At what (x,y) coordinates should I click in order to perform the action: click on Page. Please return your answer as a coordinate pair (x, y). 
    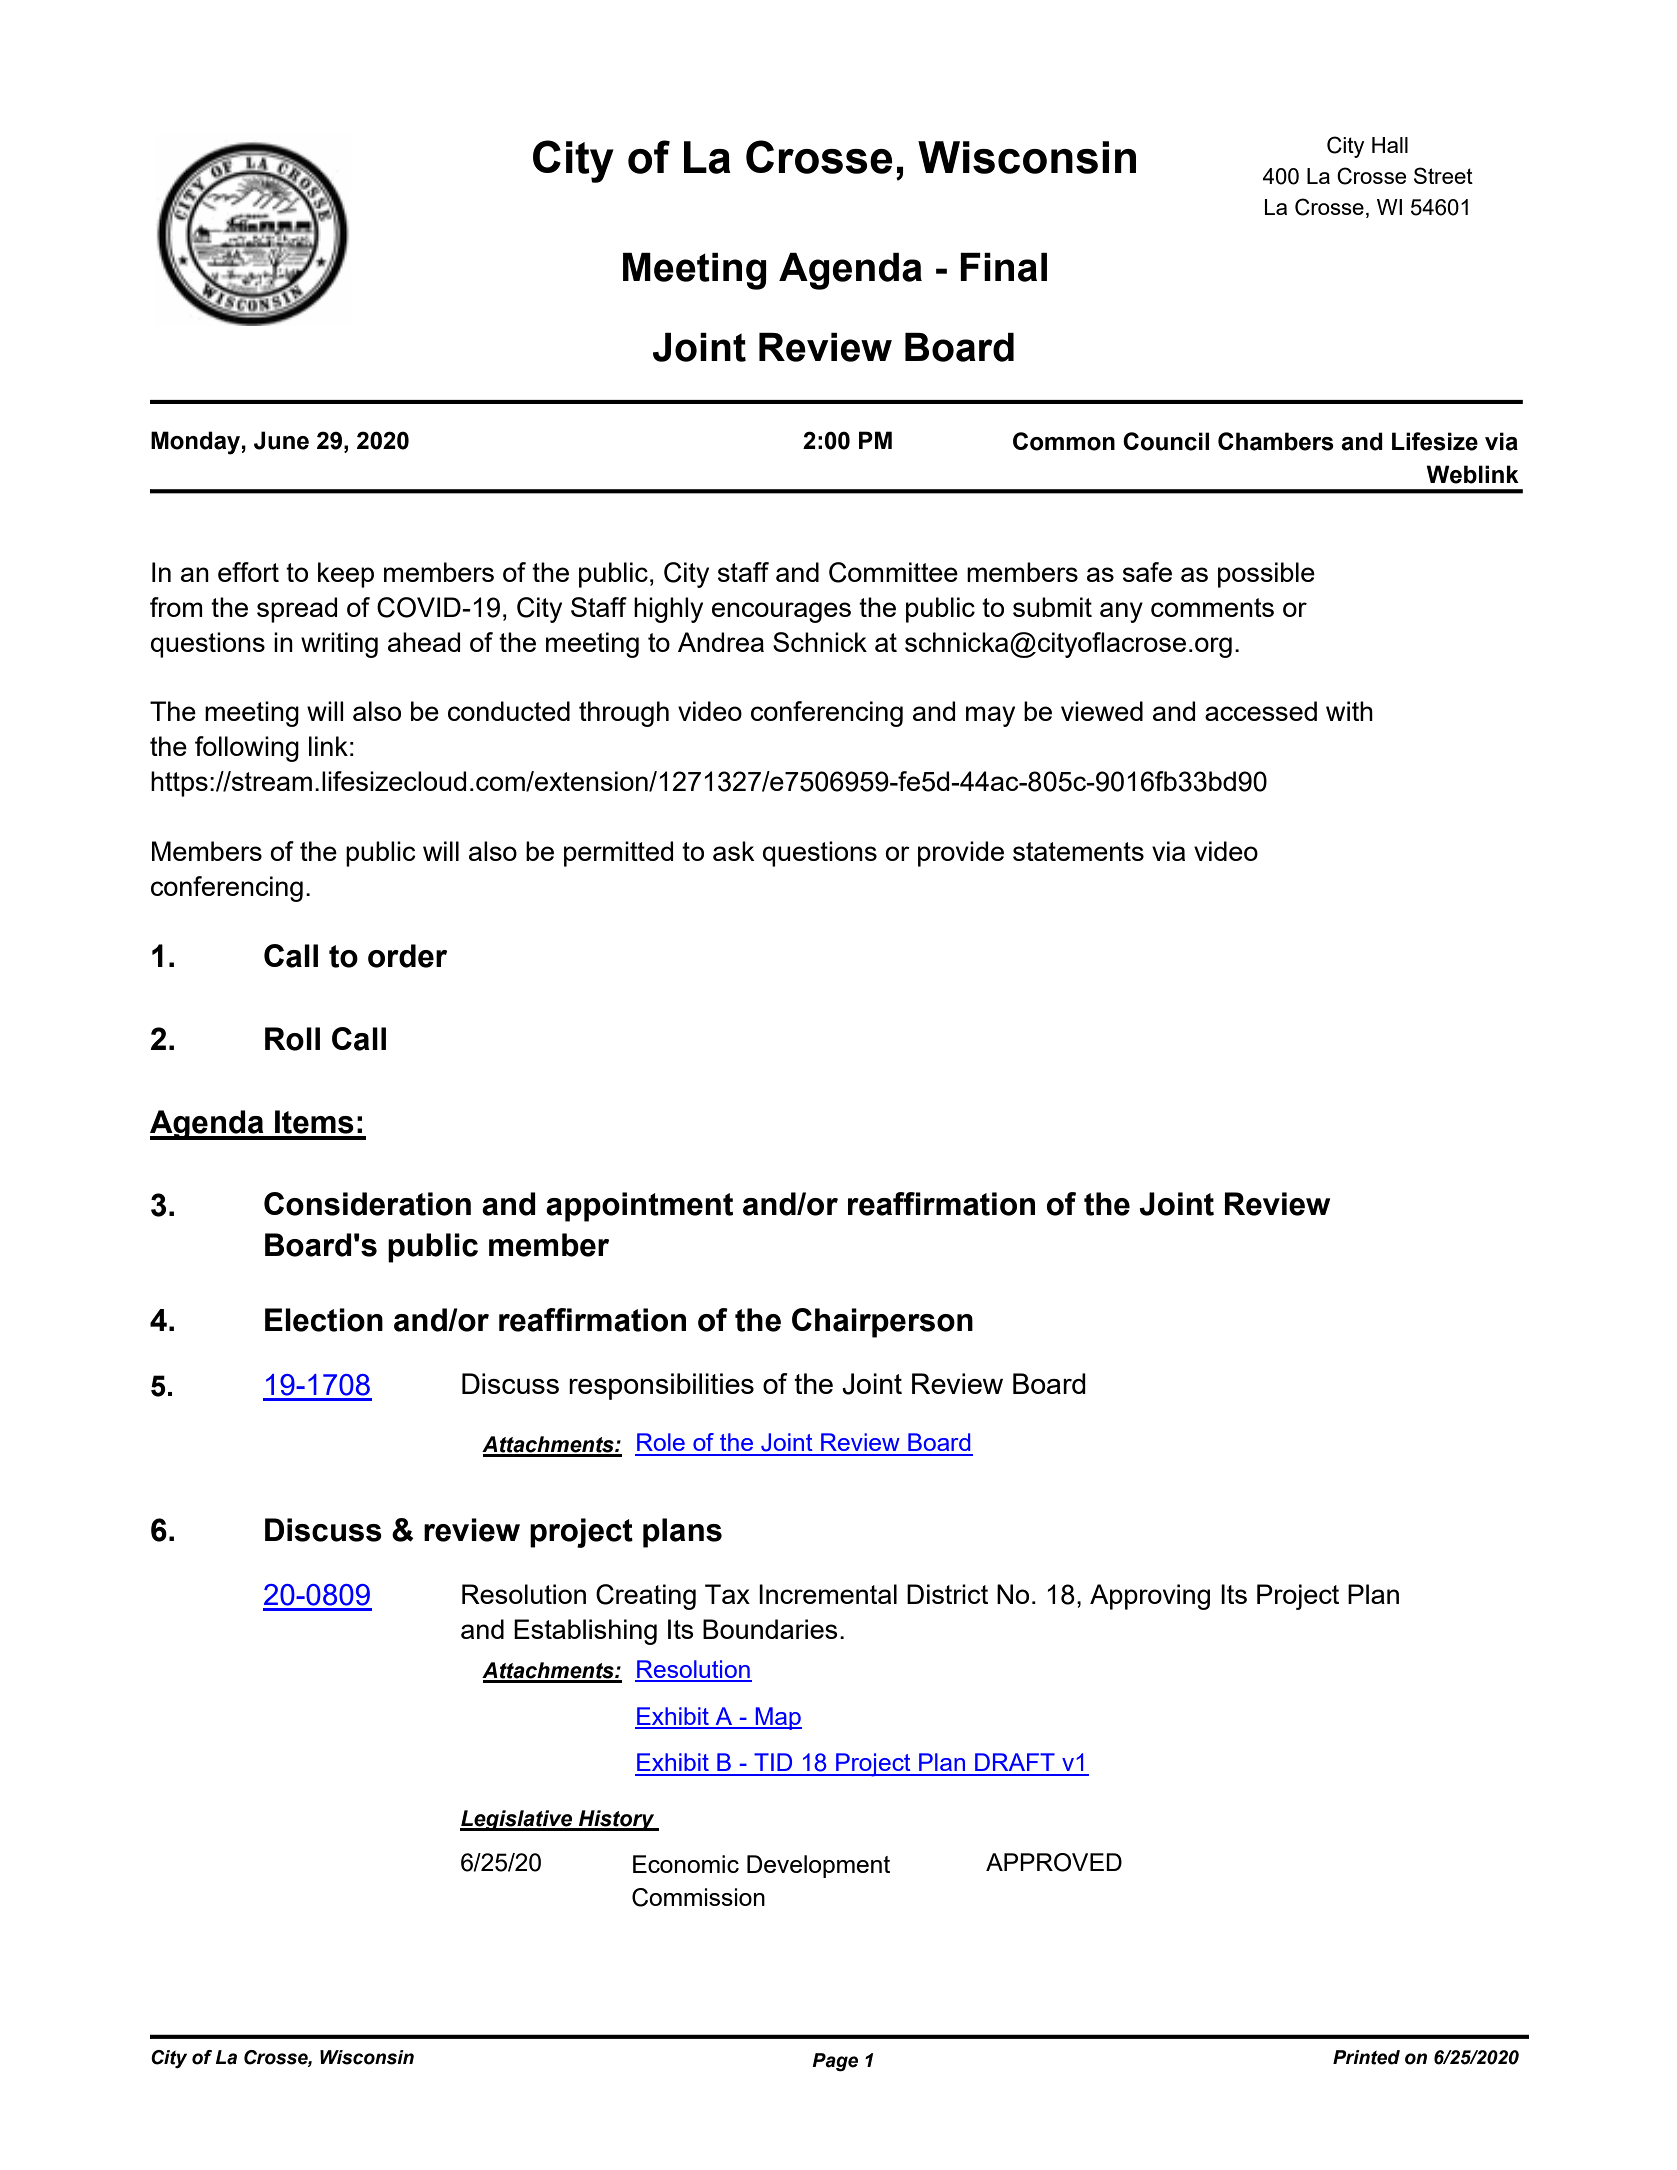
    Looking at the image, I should click on (835, 2062).
